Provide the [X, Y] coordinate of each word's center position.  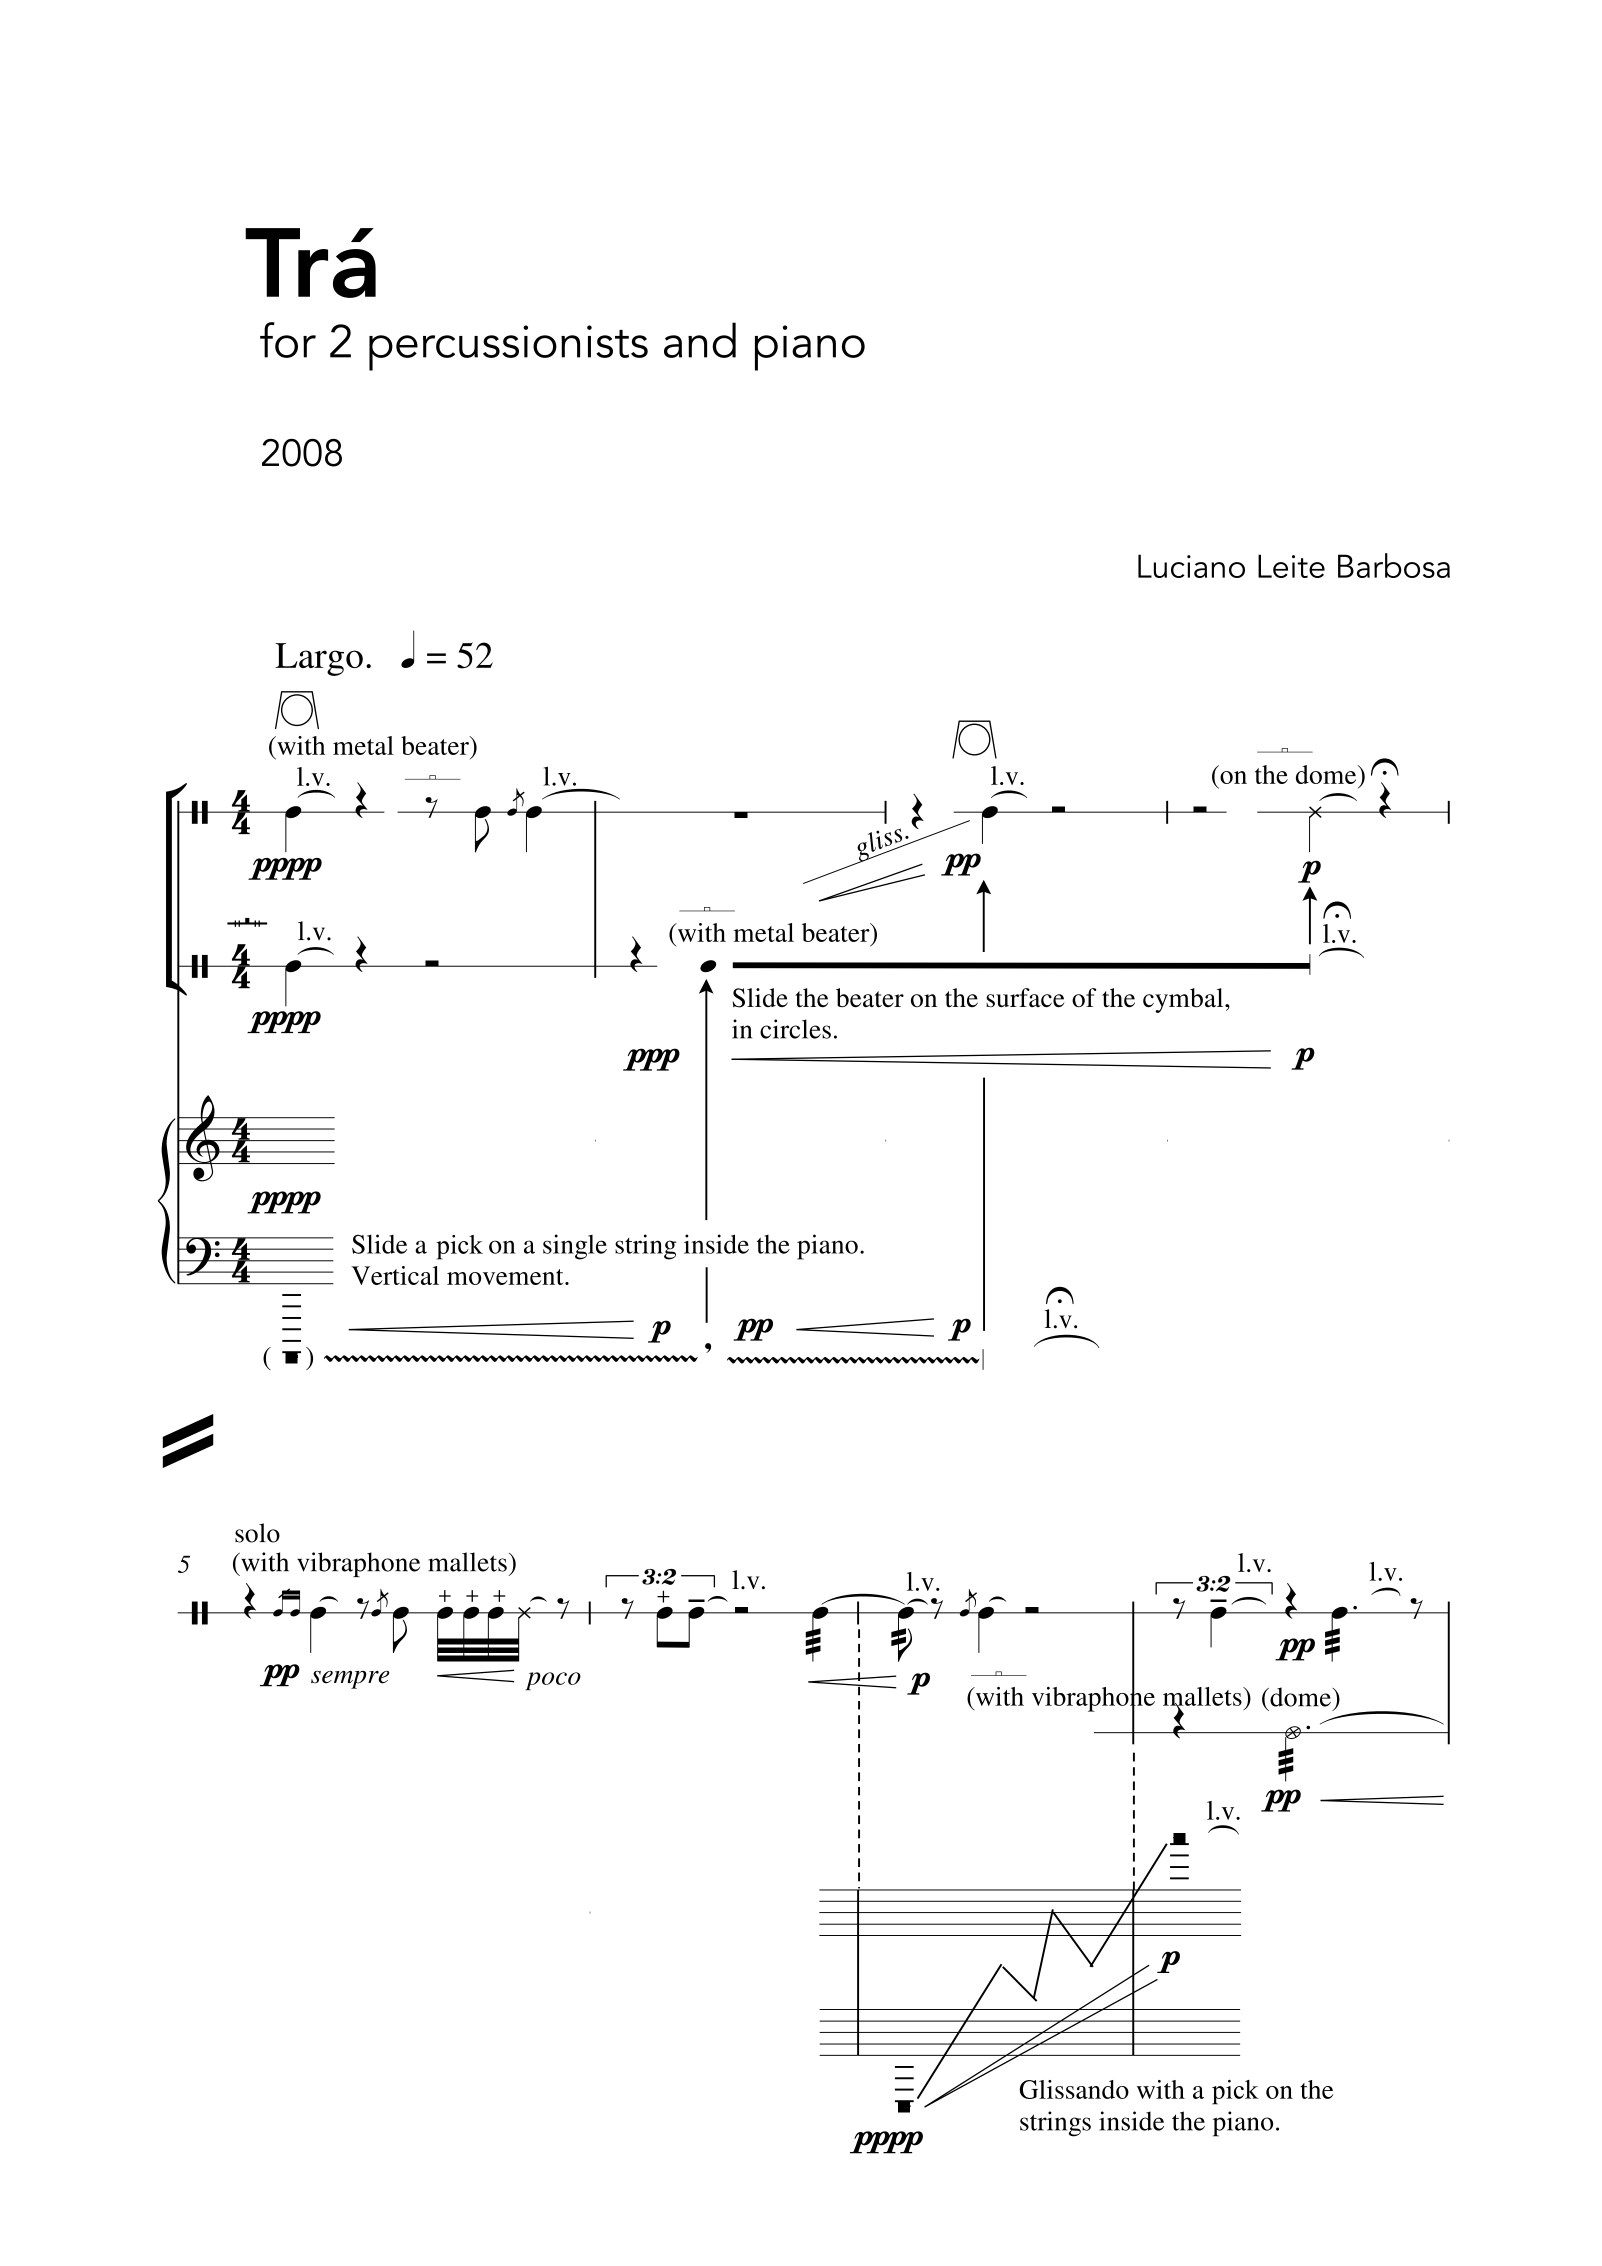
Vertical [395, 1275]
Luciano [1191, 566]
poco [553, 1681]
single [575, 1247]
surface [1025, 997]
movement [506, 1277]
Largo [319, 659]
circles [795, 1029]
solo [257, 1533]
